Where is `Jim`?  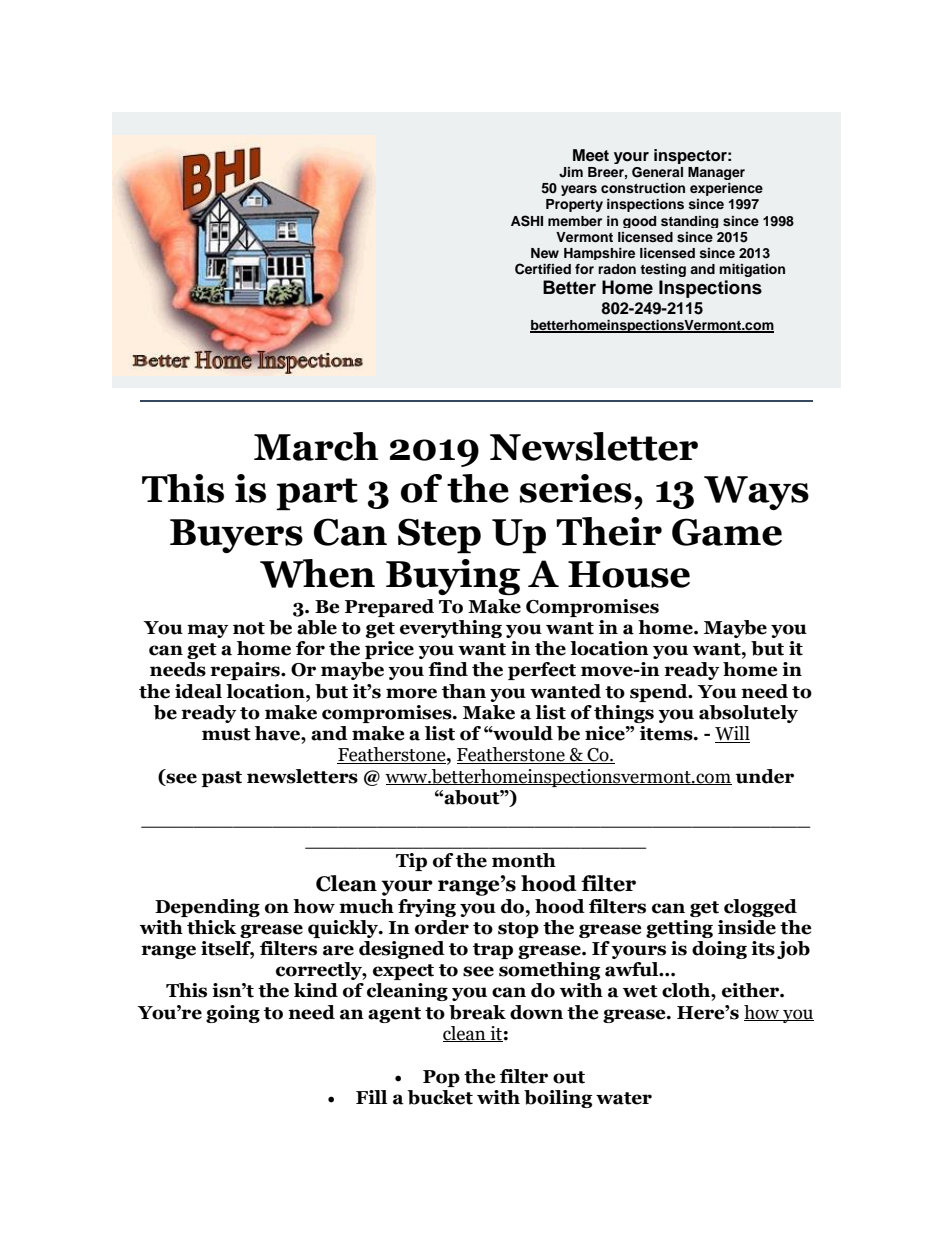
Jim is located at coordinates (571, 172).
